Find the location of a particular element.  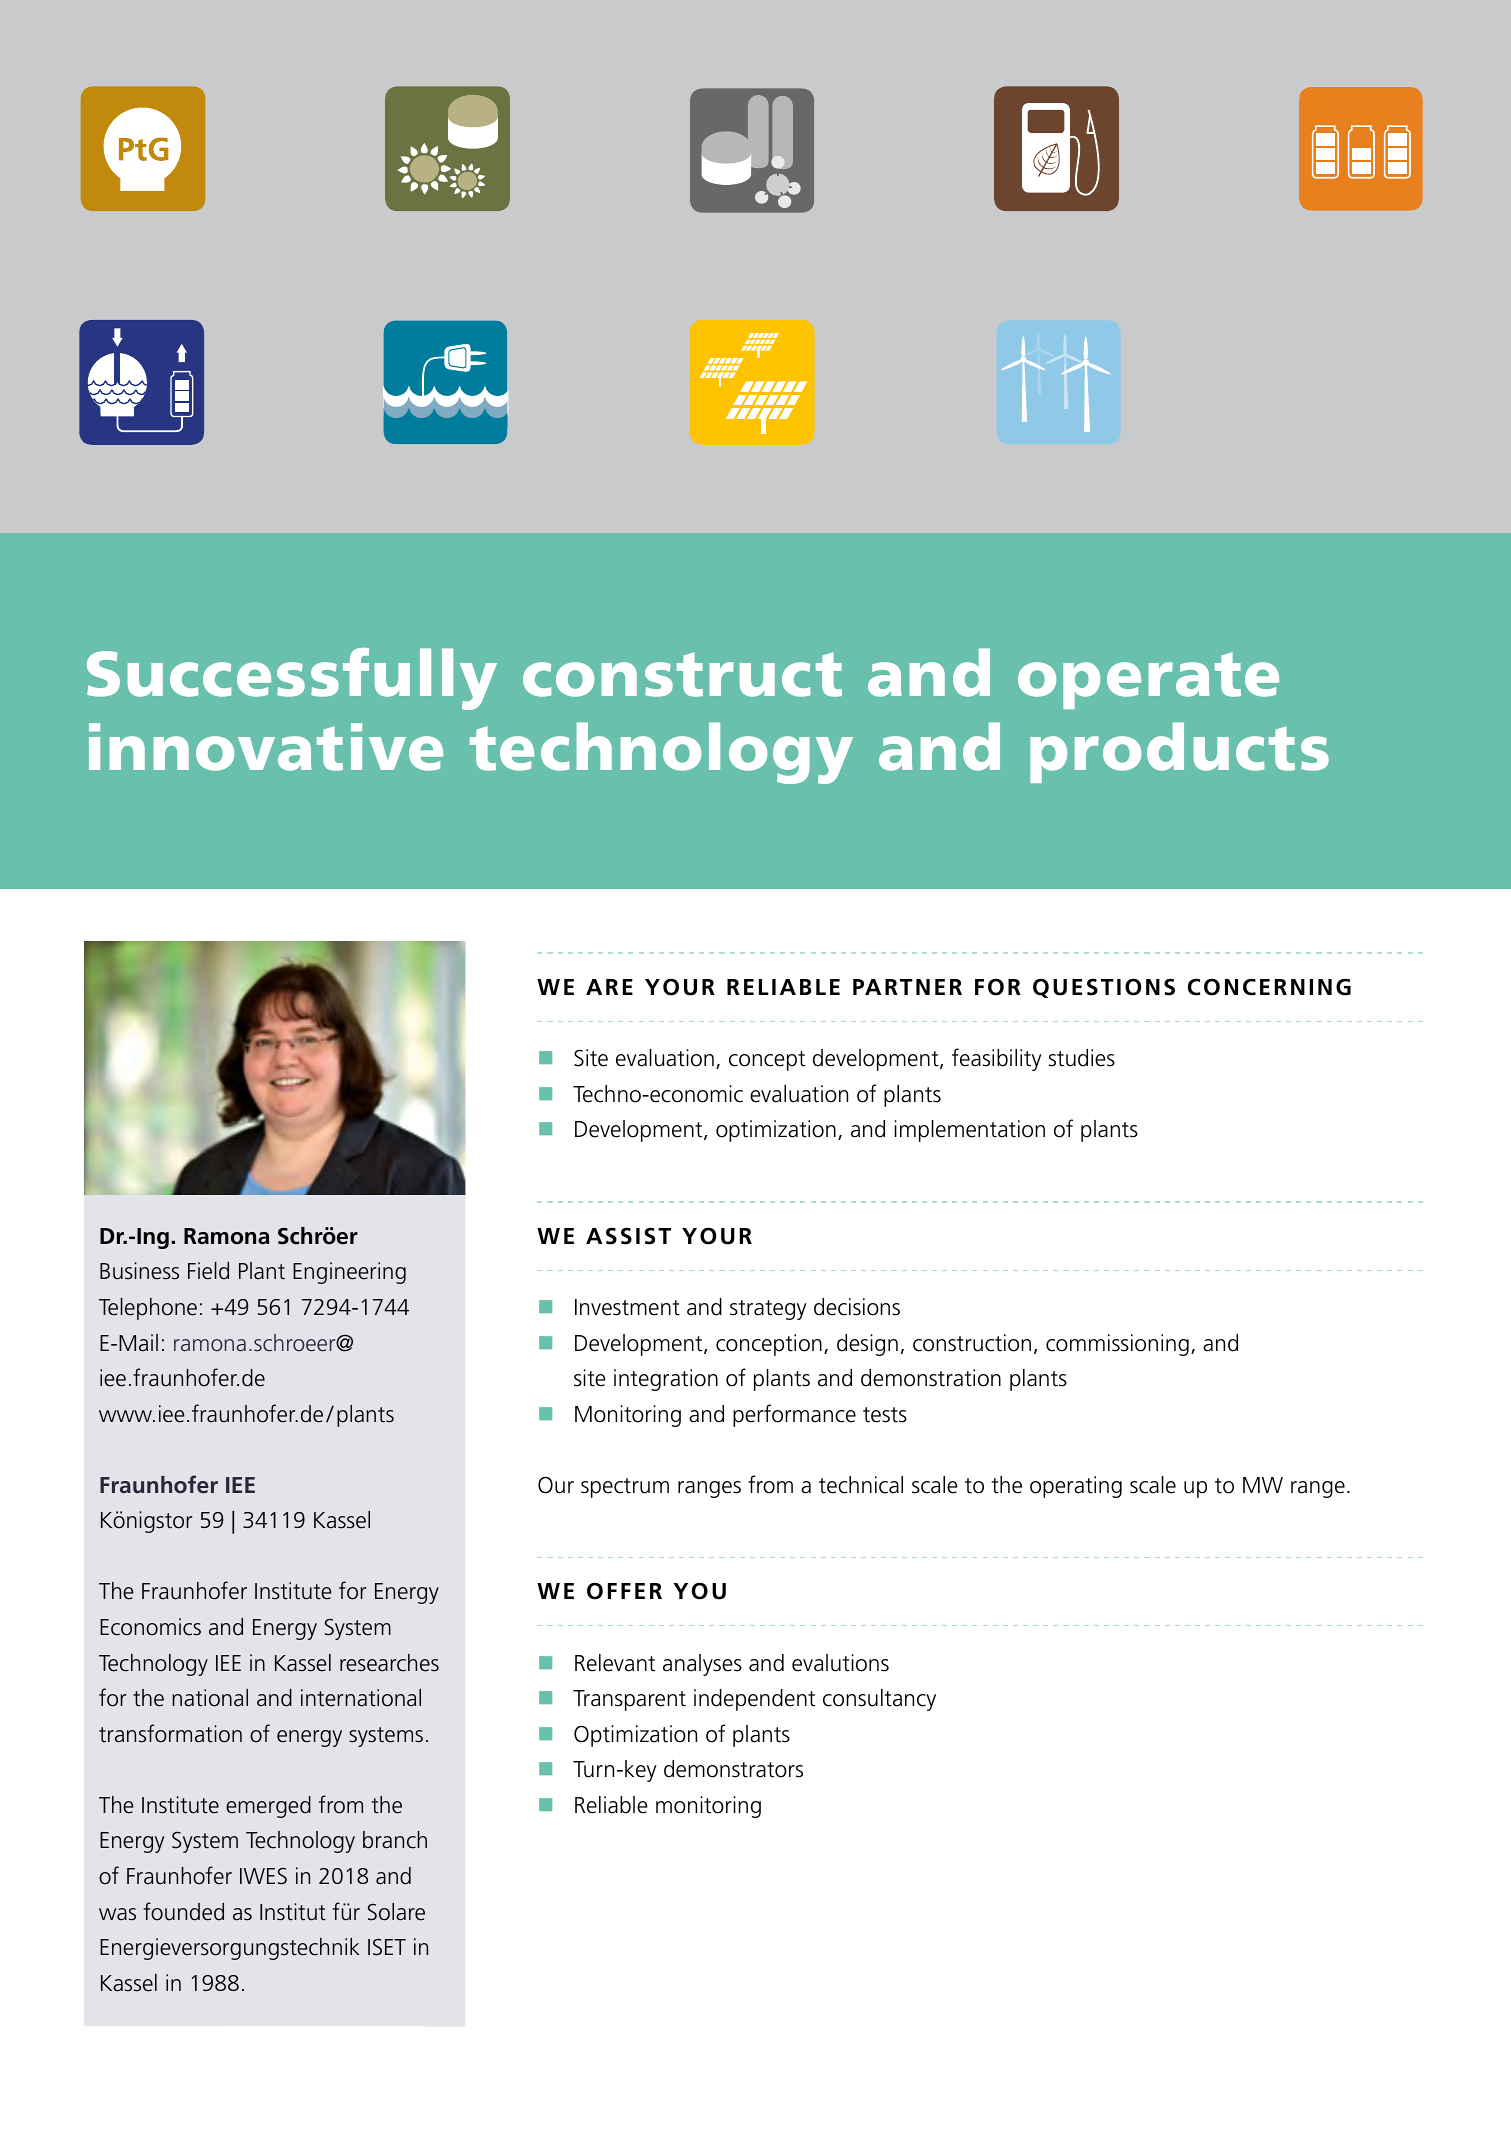

operate is located at coordinates (1148, 680).
